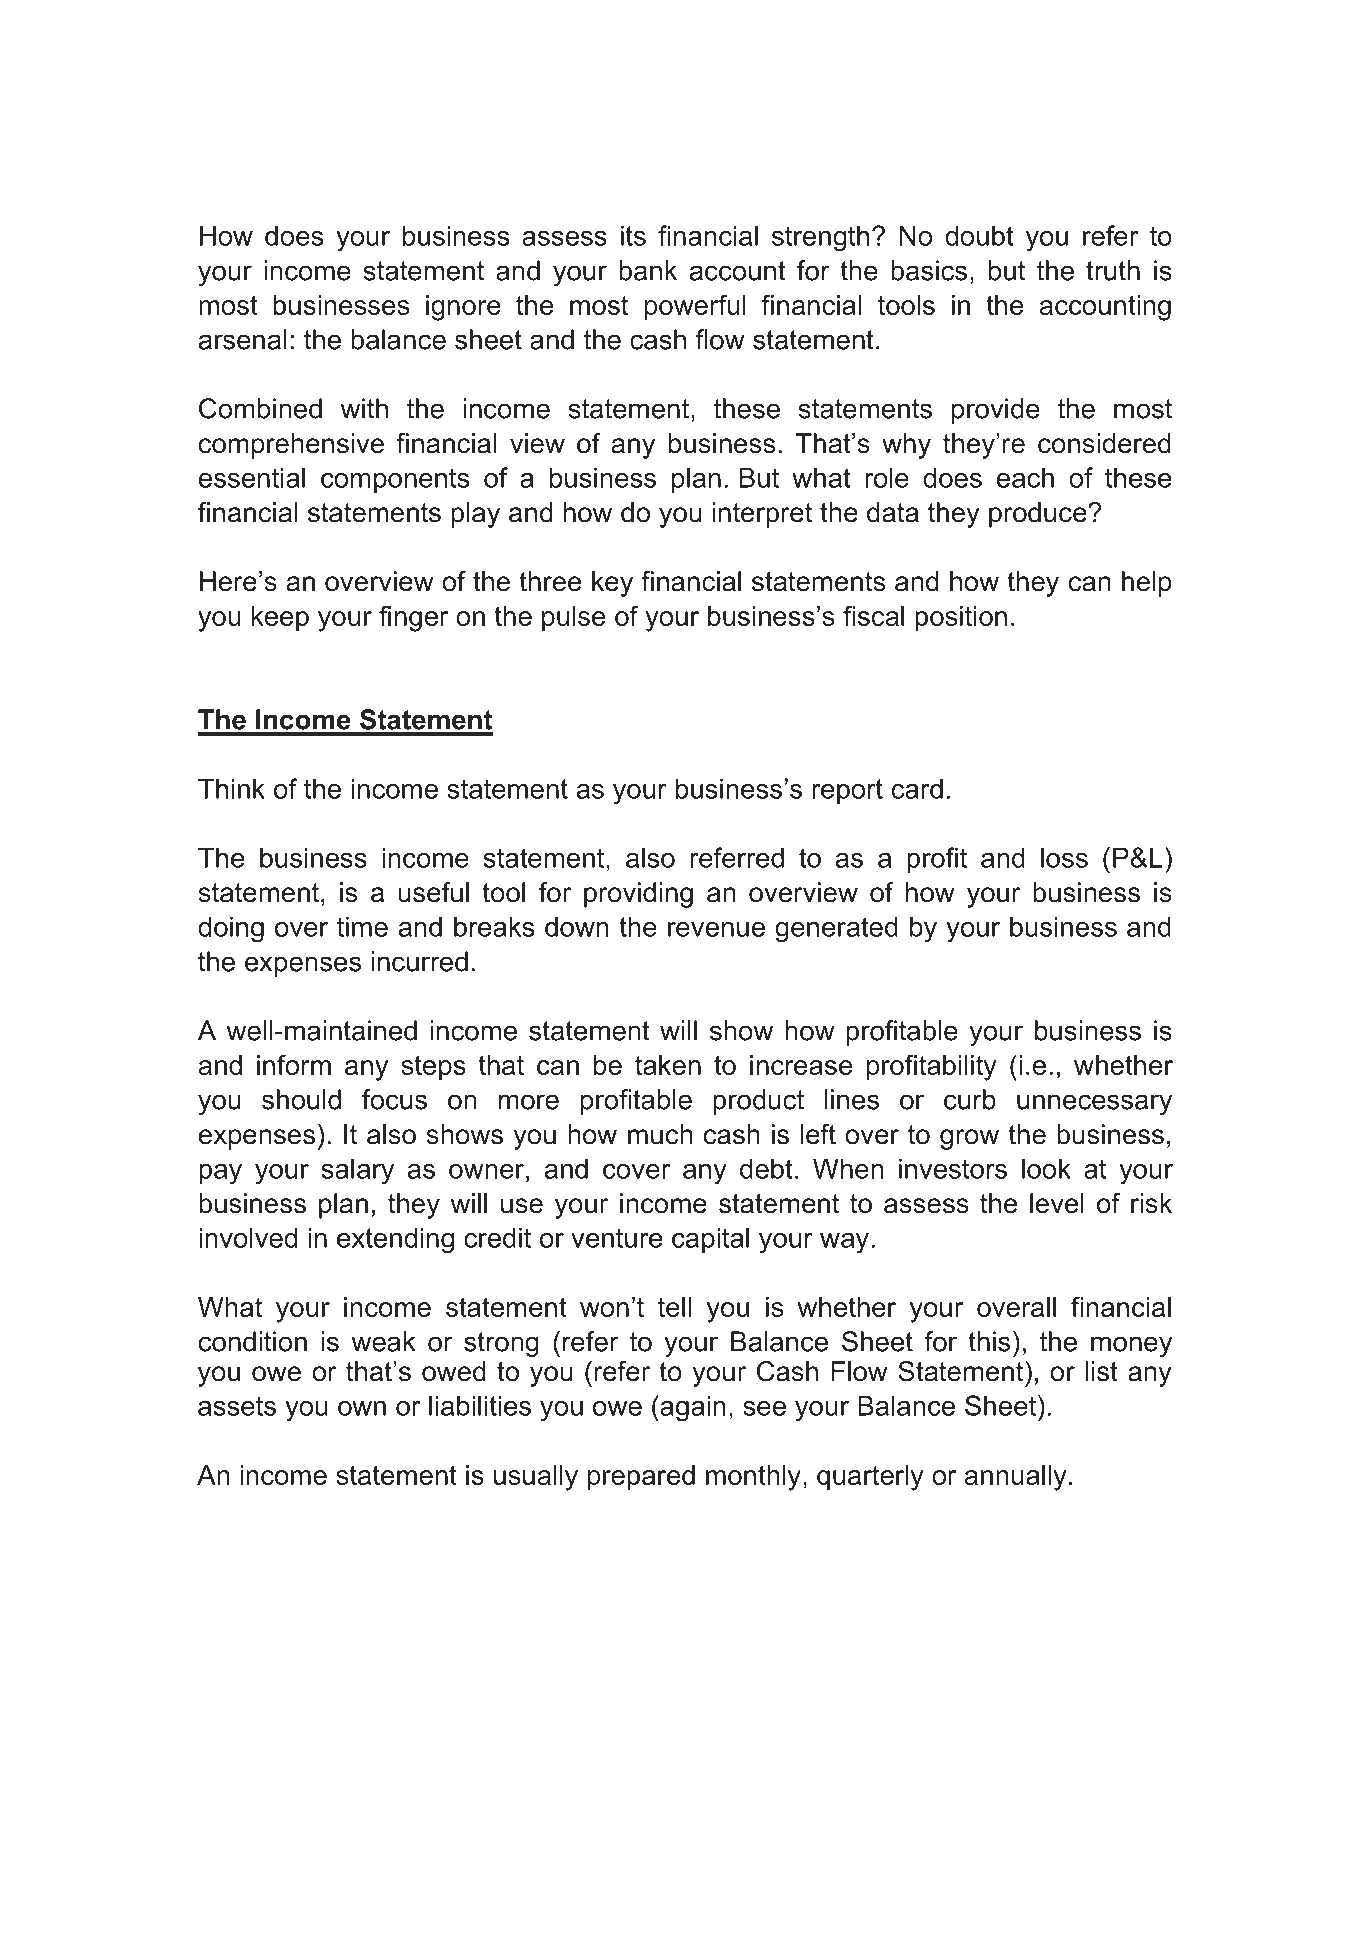 The image size is (1372, 1940). I want to click on again, so click(692, 1408).
